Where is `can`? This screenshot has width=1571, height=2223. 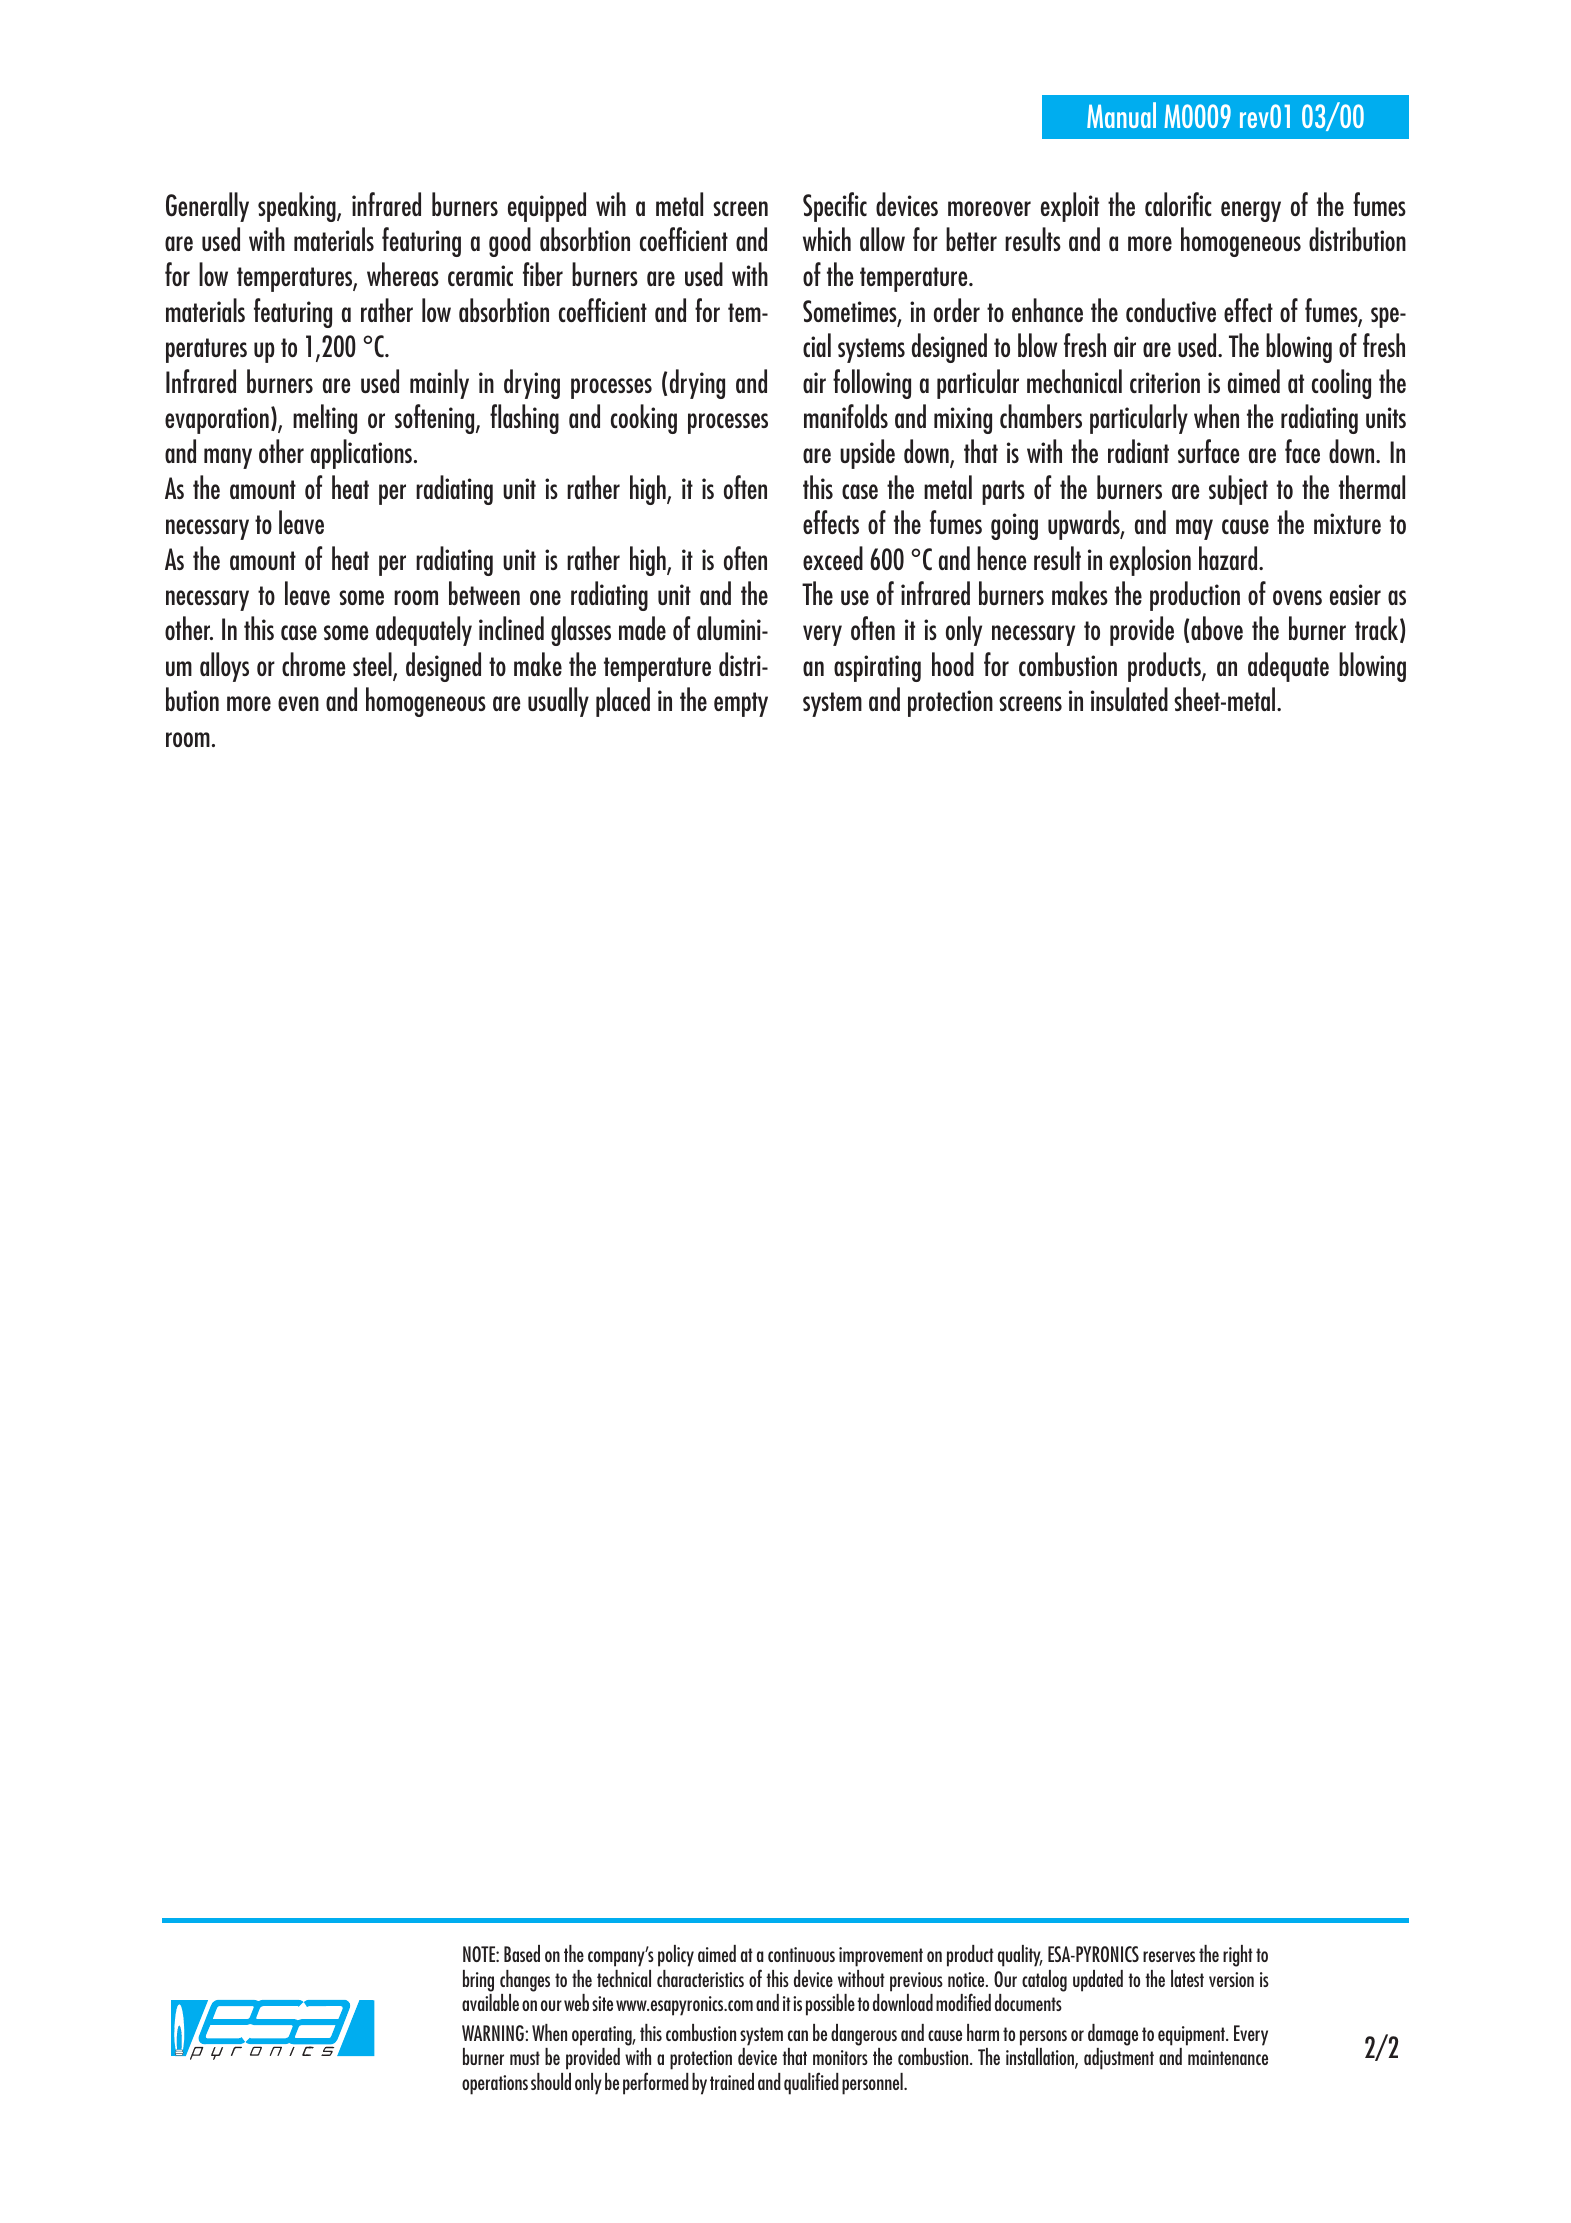 can is located at coordinates (798, 2035).
